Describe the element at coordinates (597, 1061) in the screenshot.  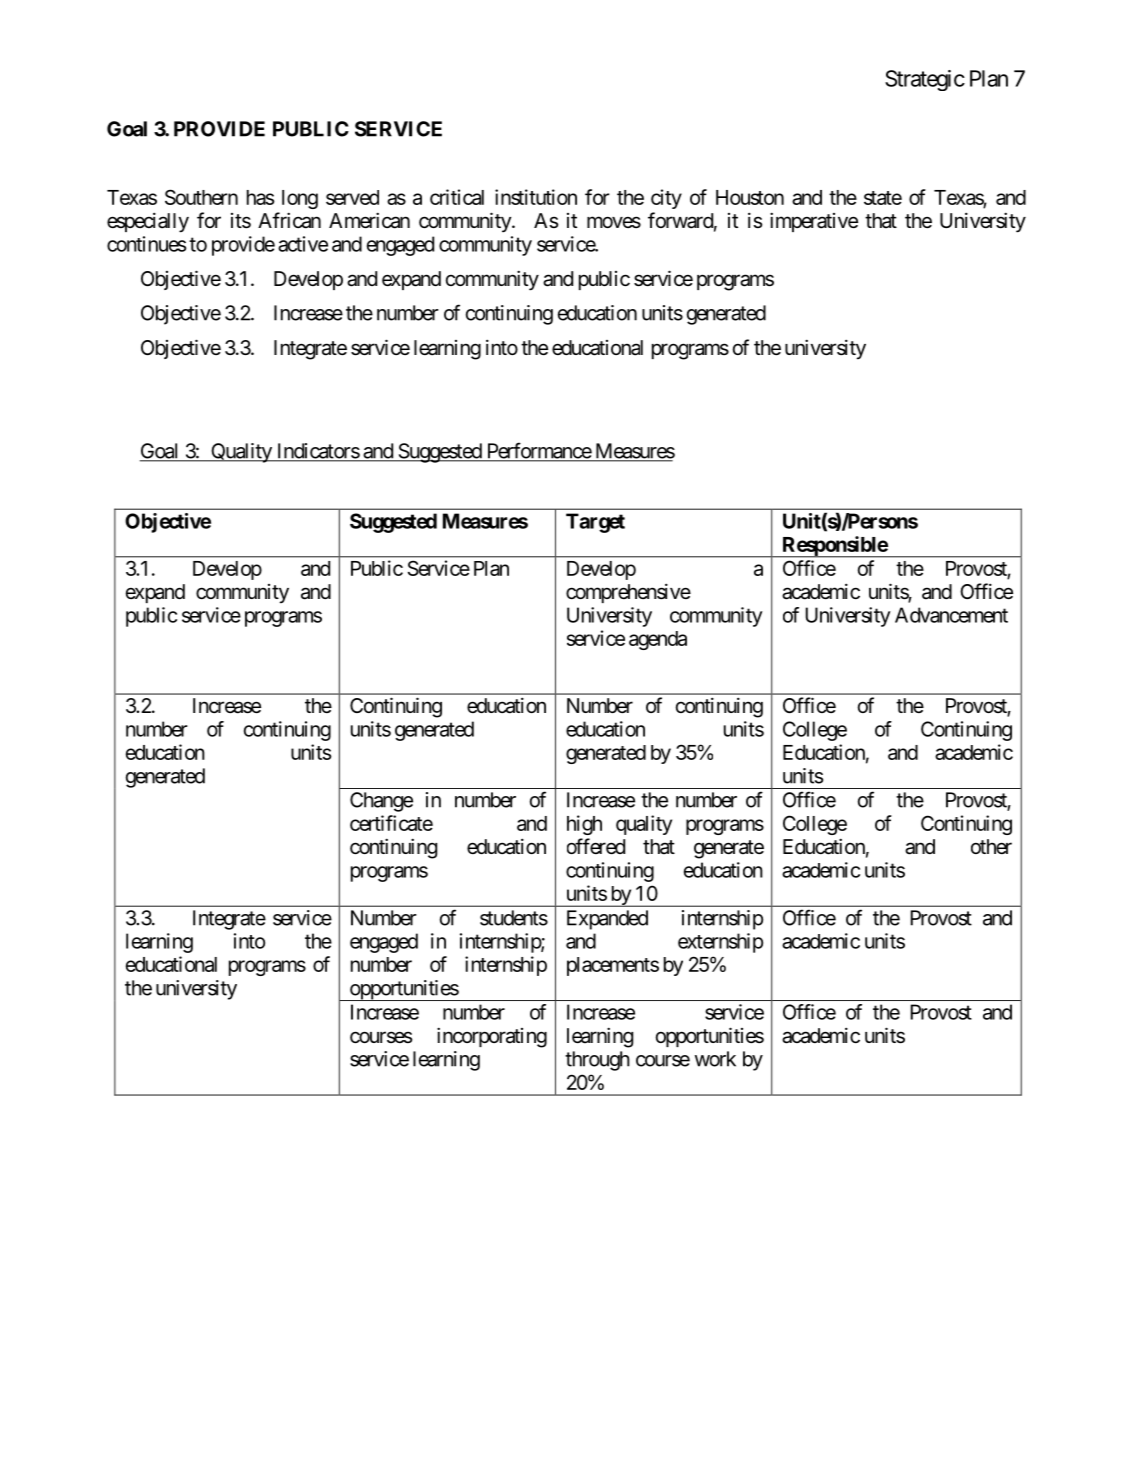
I see `through` at that location.
